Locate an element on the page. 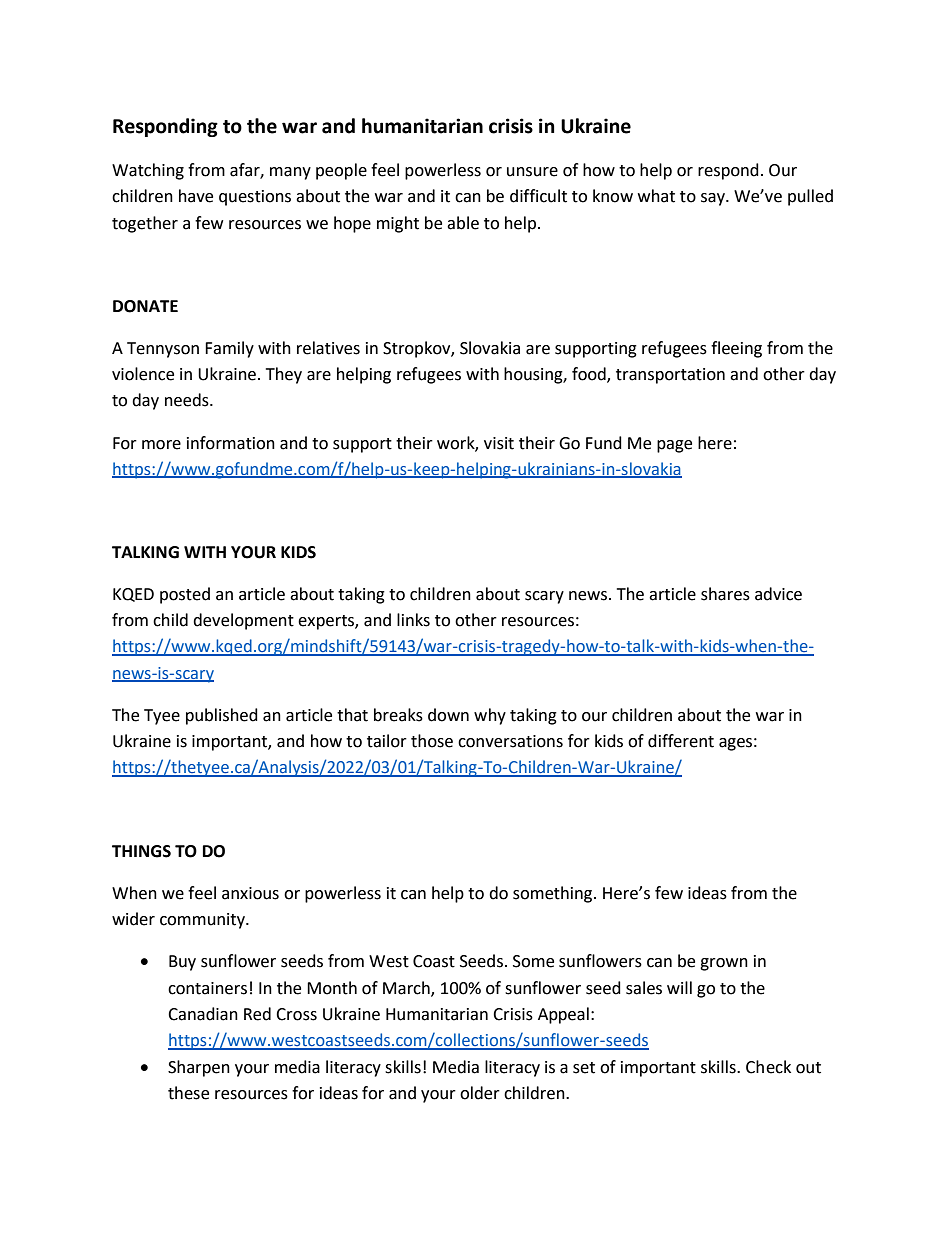 This image has width=952, height=1233. development is located at coordinates (243, 621).
